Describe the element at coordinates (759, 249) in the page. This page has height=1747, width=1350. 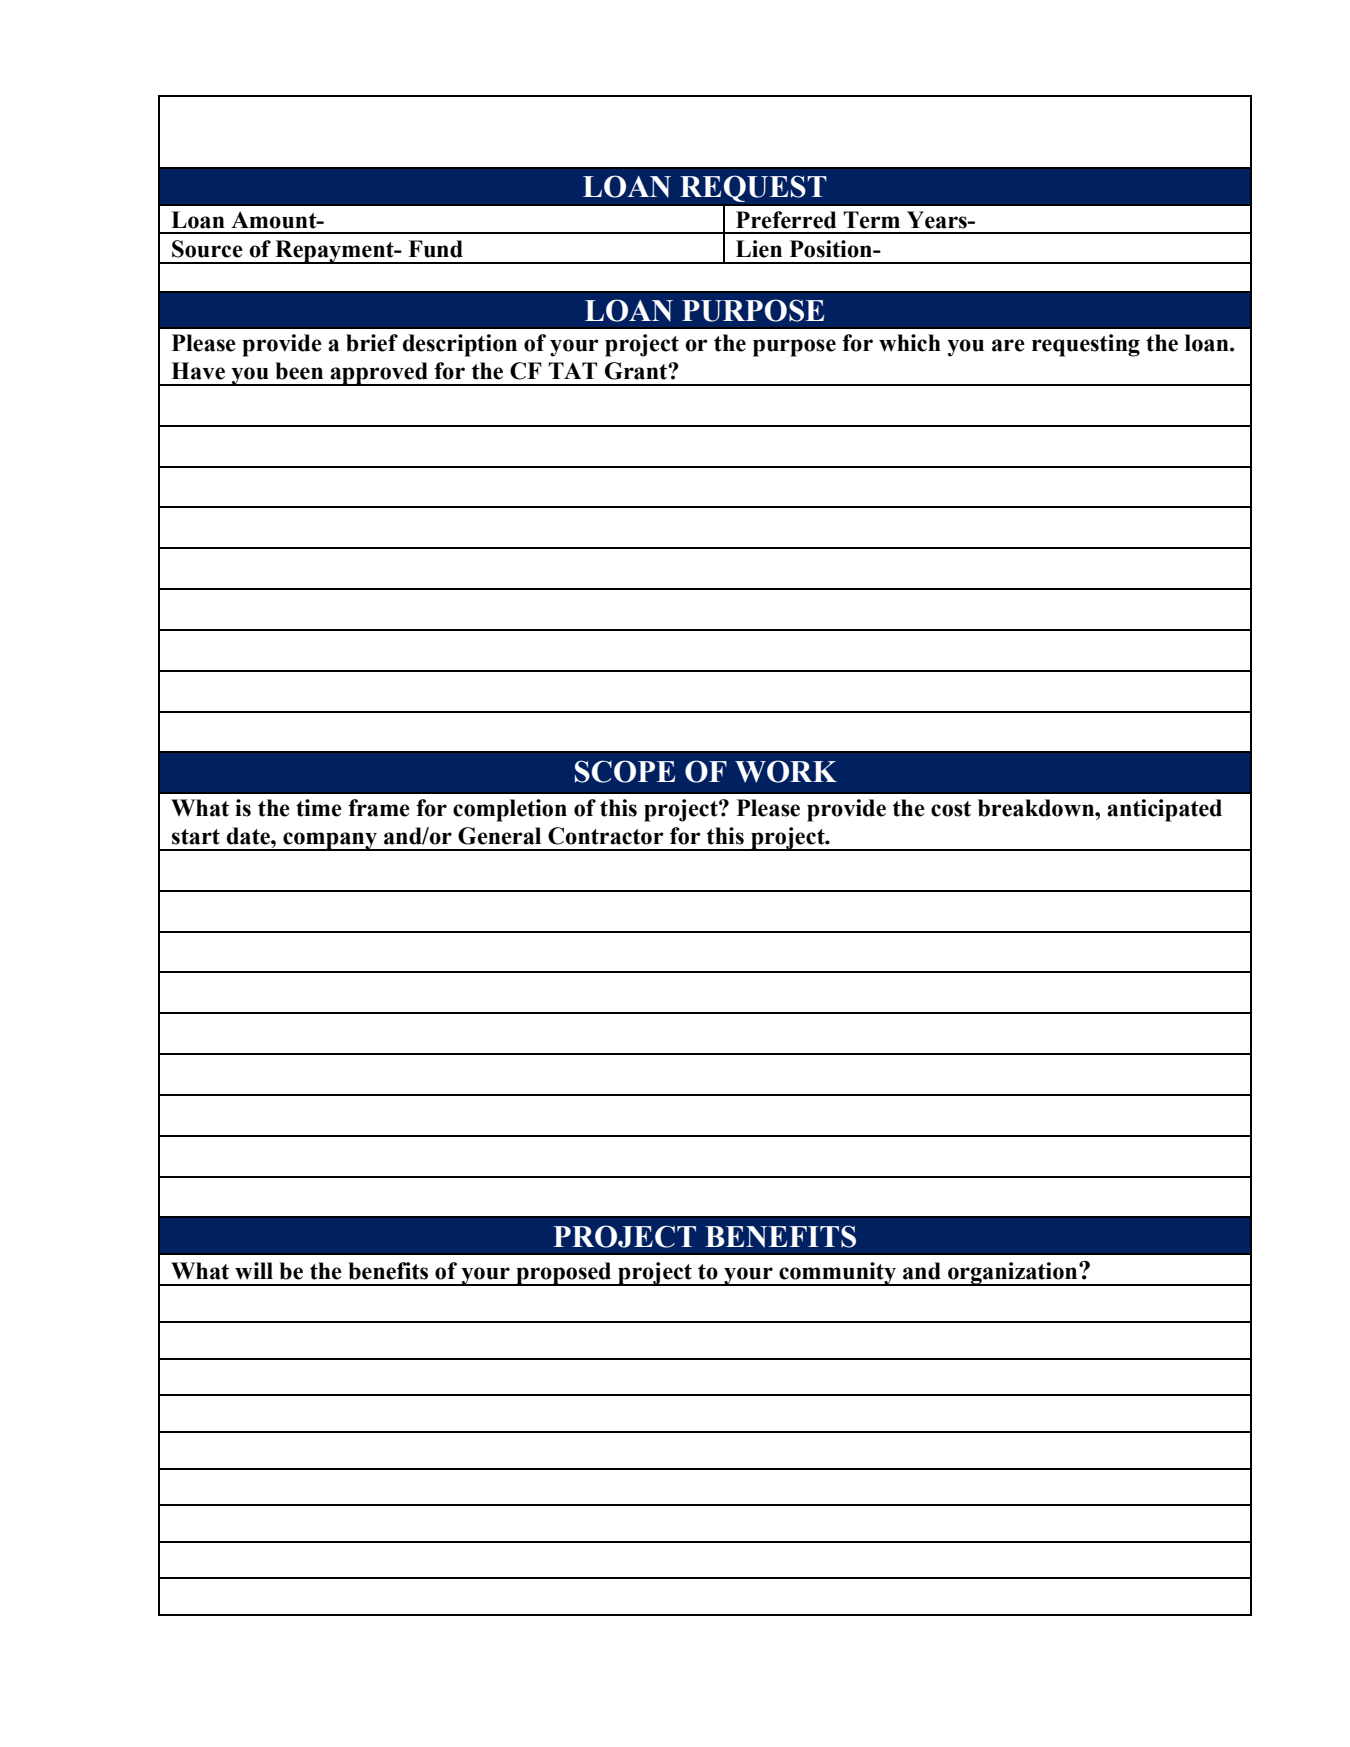
I see `Lien` at that location.
